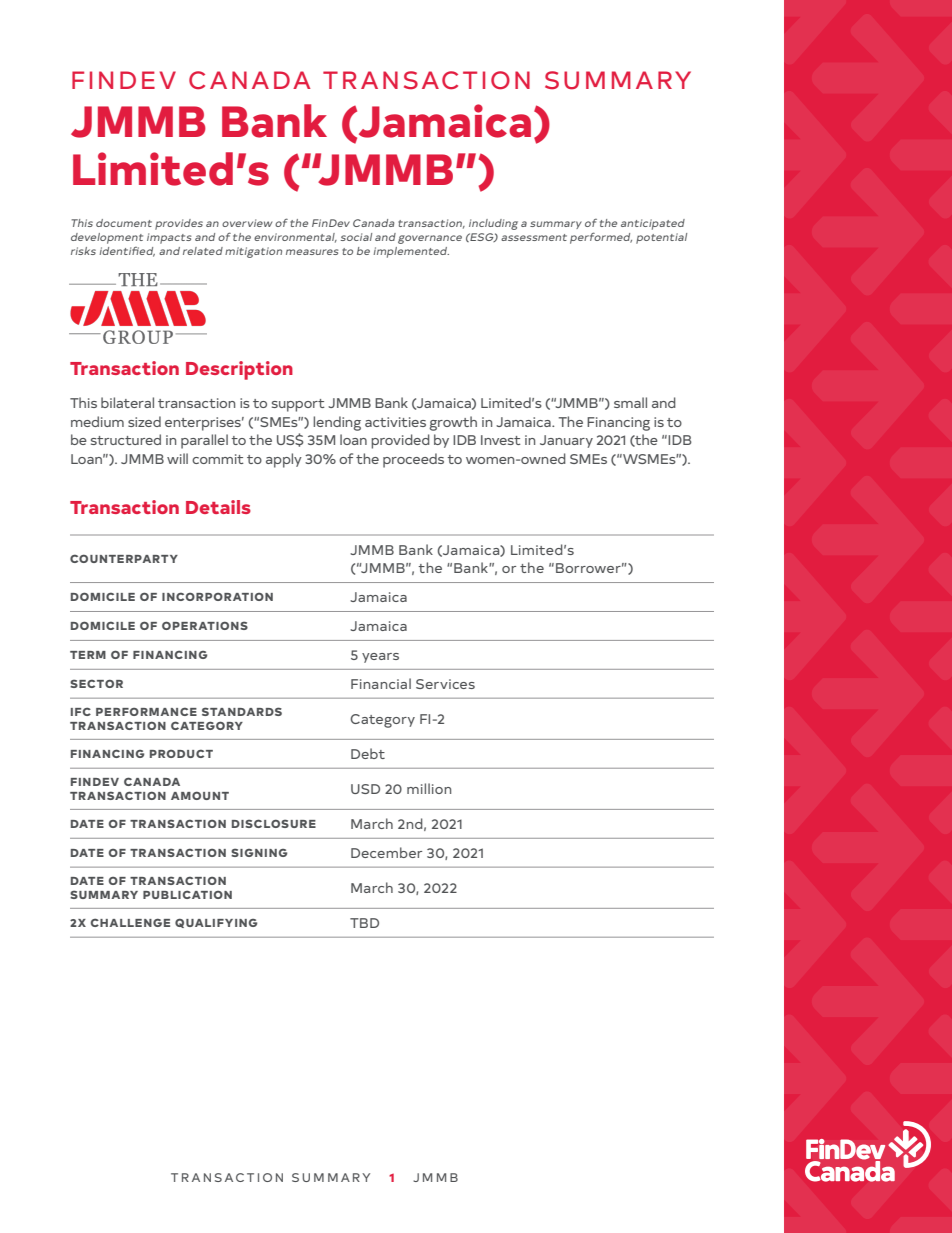 The width and height of the document is (952, 1233). Describe the element at coordinates (630, 402) in the document. I see `small` at that location.
